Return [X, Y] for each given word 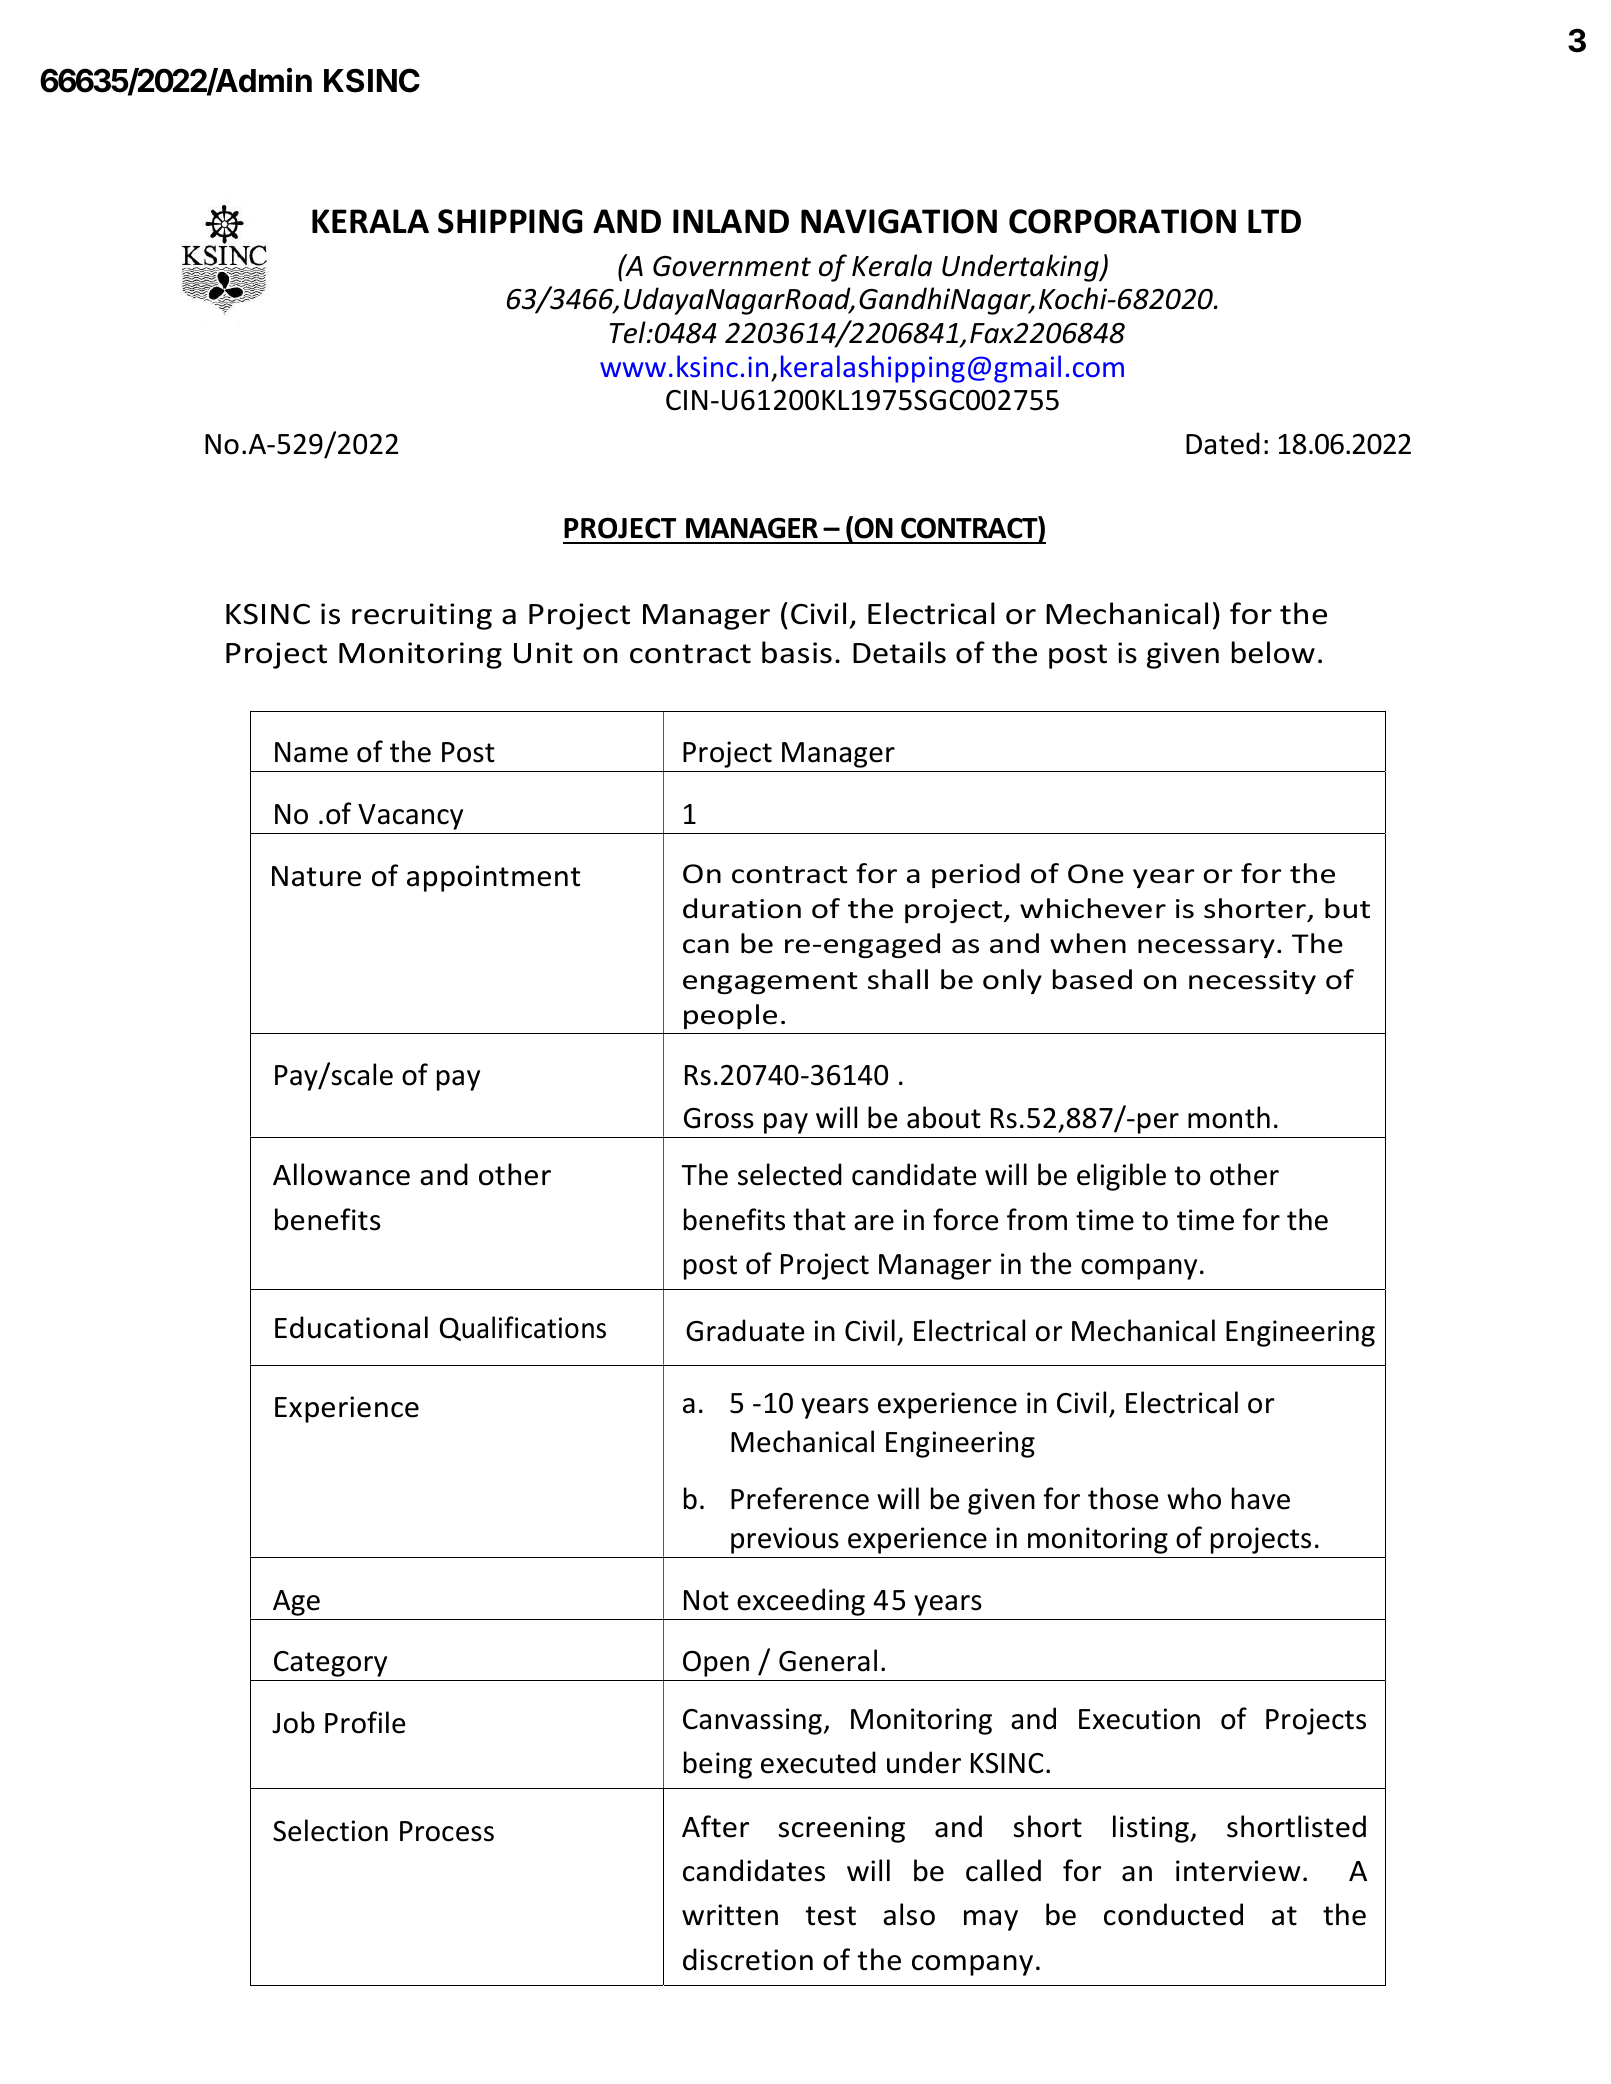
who [1194, 1498]
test [830, 1916]
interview [1238, 1871]
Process [447, 1831]
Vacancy [410, 817]
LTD [1274, 221]
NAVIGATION [899, 221]
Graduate [745, 1330]
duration [742, 908]
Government [732, 266]
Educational [351, 1327]
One [1096, 874]
